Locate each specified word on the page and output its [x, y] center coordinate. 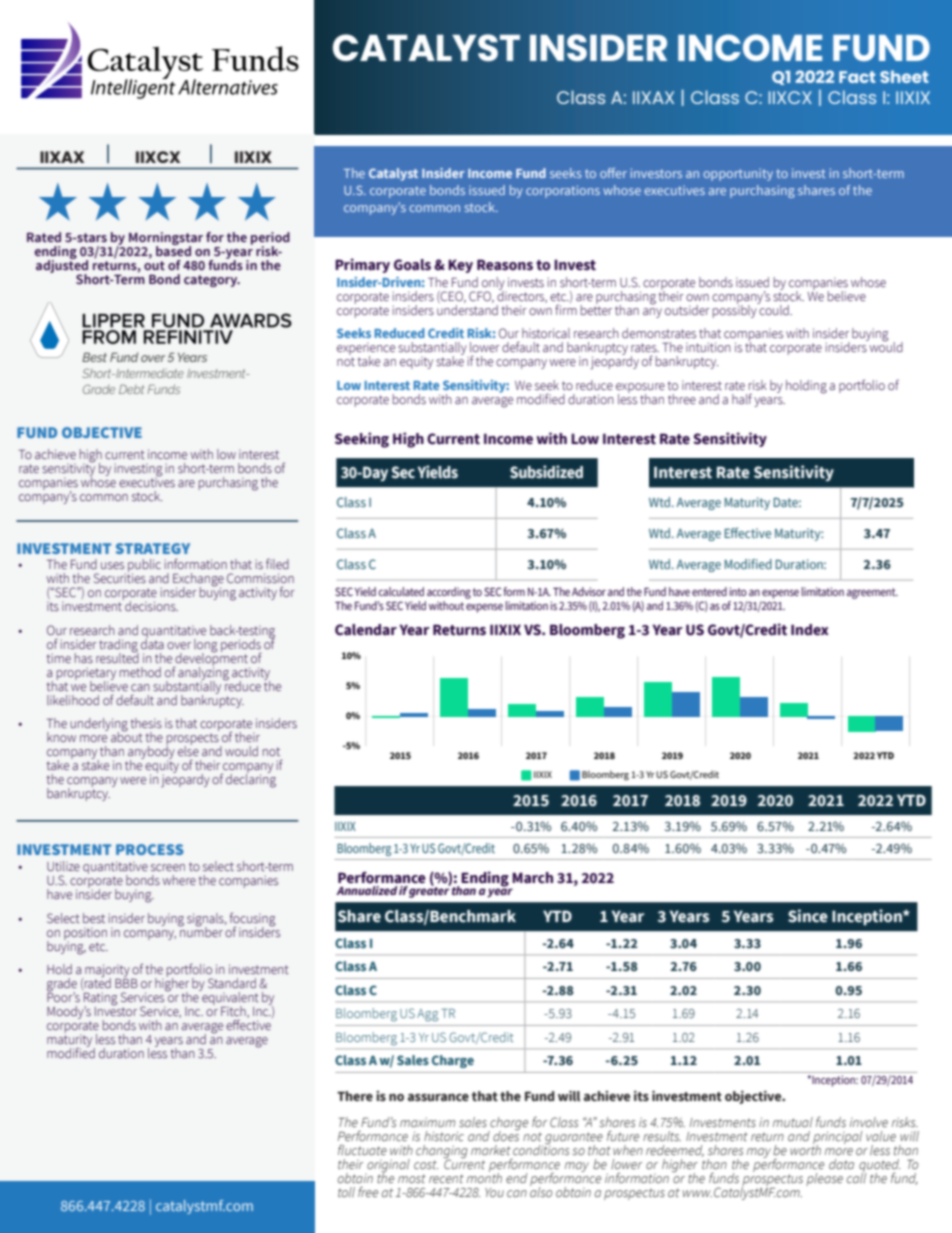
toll [346, 1192]
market [491, 1150]
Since [808, 916]
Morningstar [166, 239]
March [532, 878]
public [144, 567]
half [742, 399]
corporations [563, 191]
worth [805, 1149]
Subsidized [546, 472]
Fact [857, 77]
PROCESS [150, 849]
